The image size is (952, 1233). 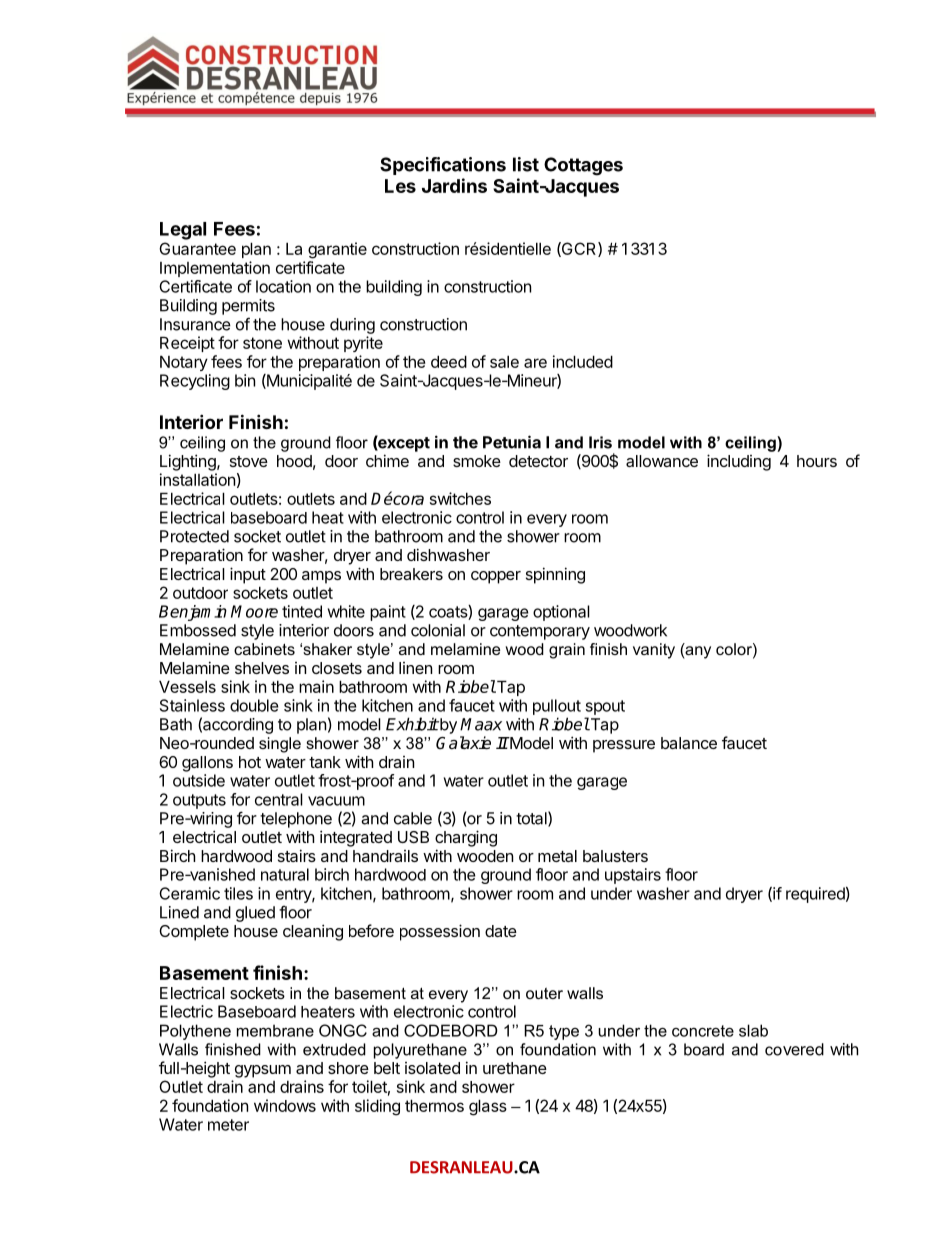 What do you see at coordinates (739, 462) in the screenshot?
I see `including` at bounding box center [739, 462].
